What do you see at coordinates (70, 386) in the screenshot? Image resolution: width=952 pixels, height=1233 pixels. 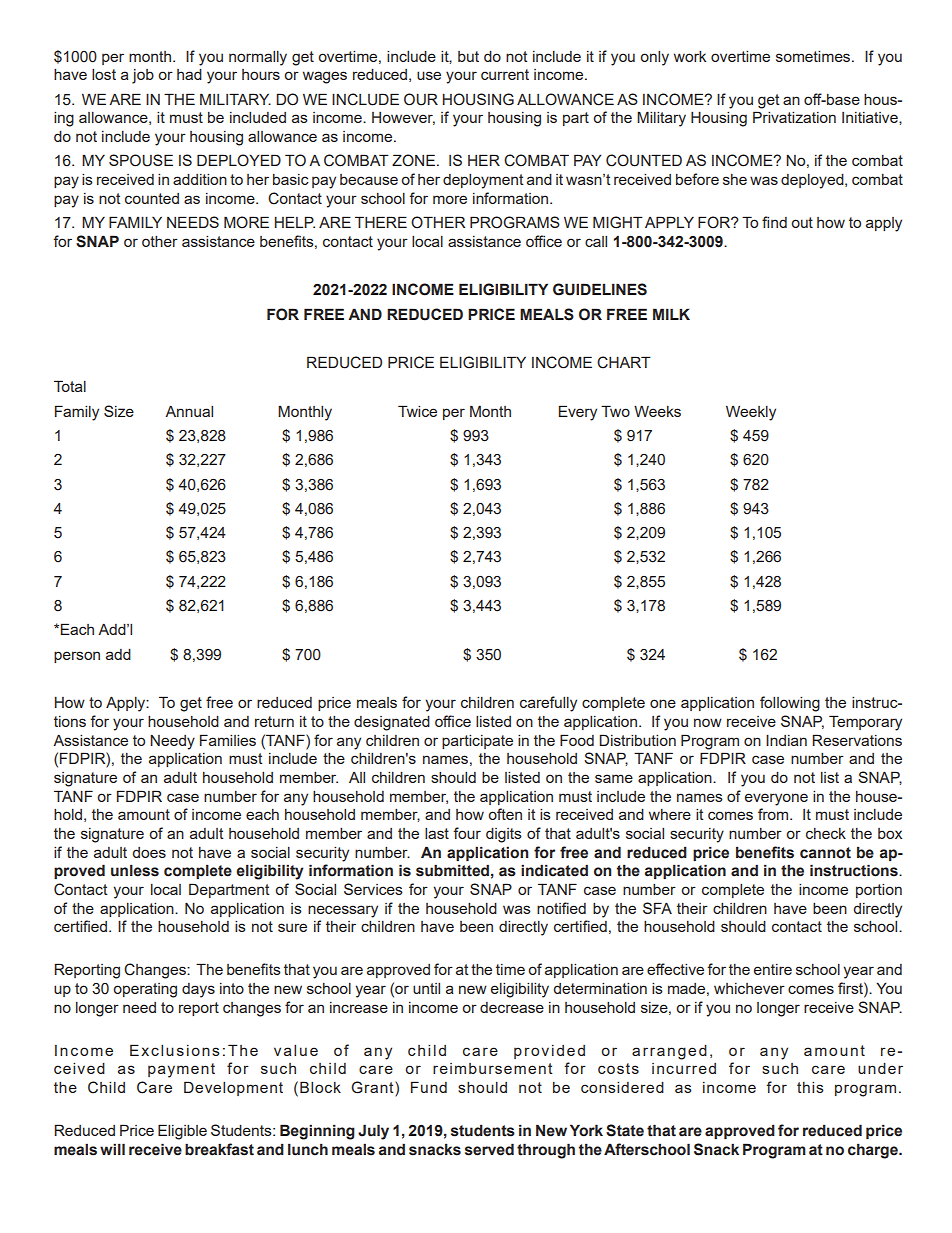 I see `Total` at bounding box center [70, 386].
